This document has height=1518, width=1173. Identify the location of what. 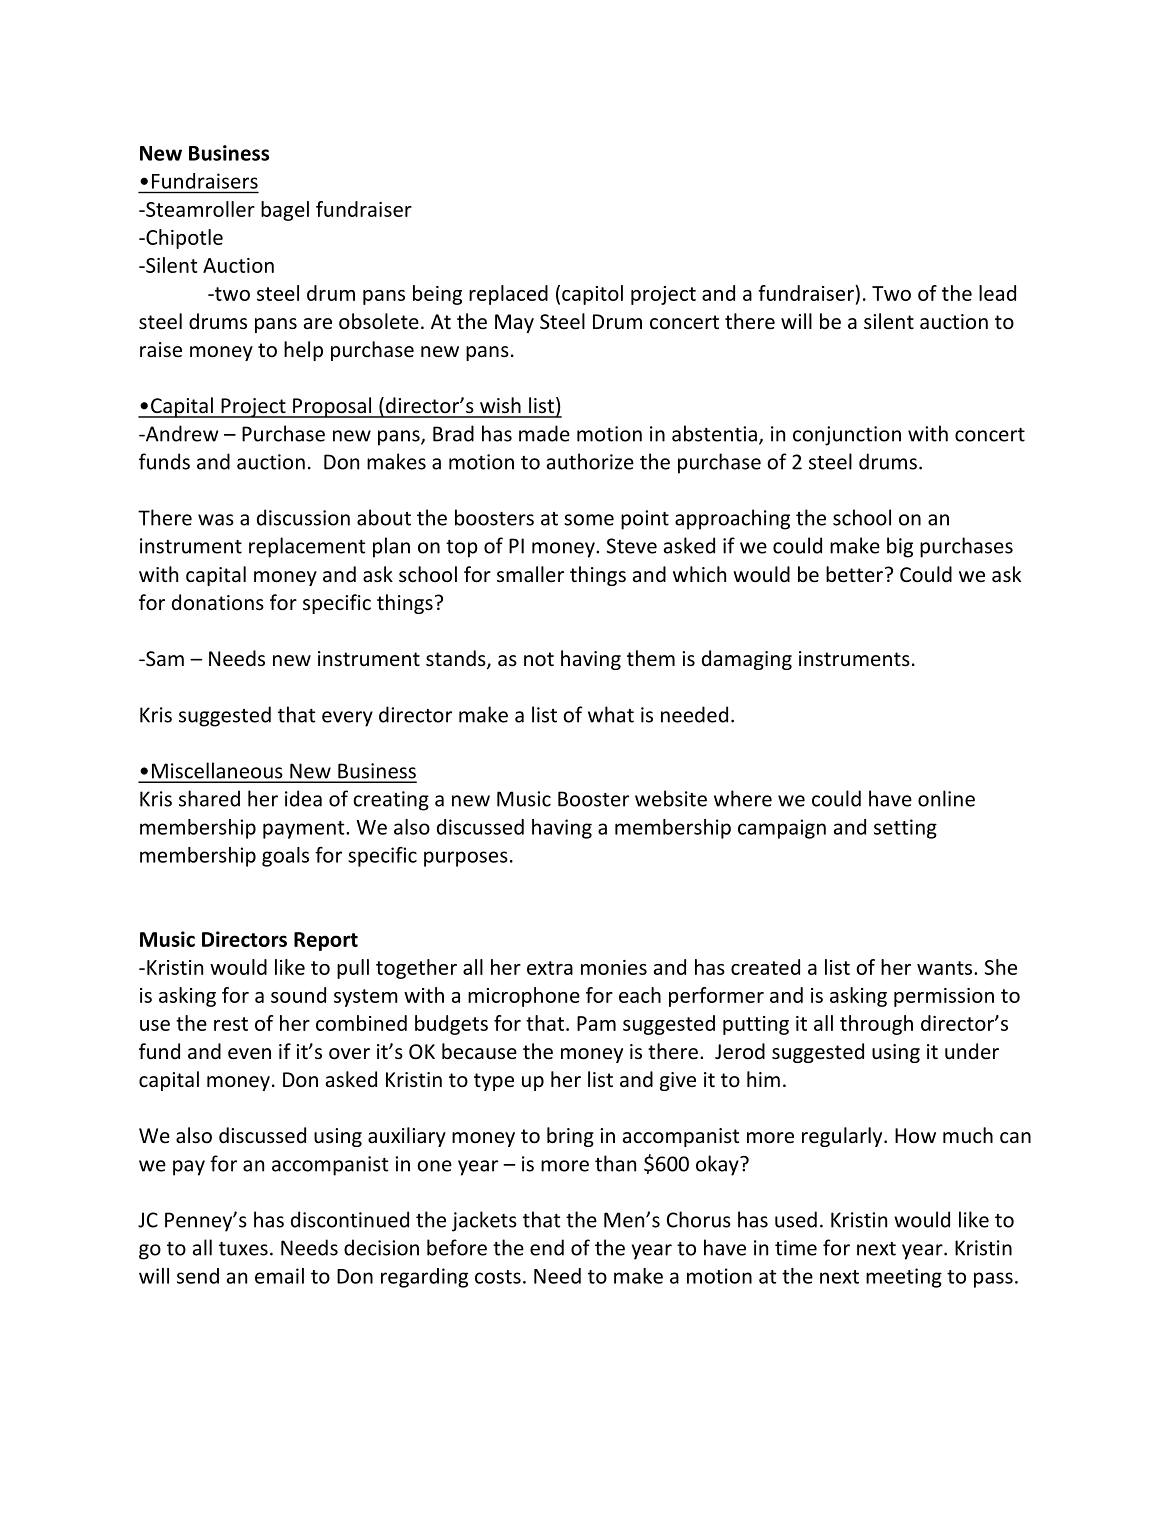
(611, 714).
